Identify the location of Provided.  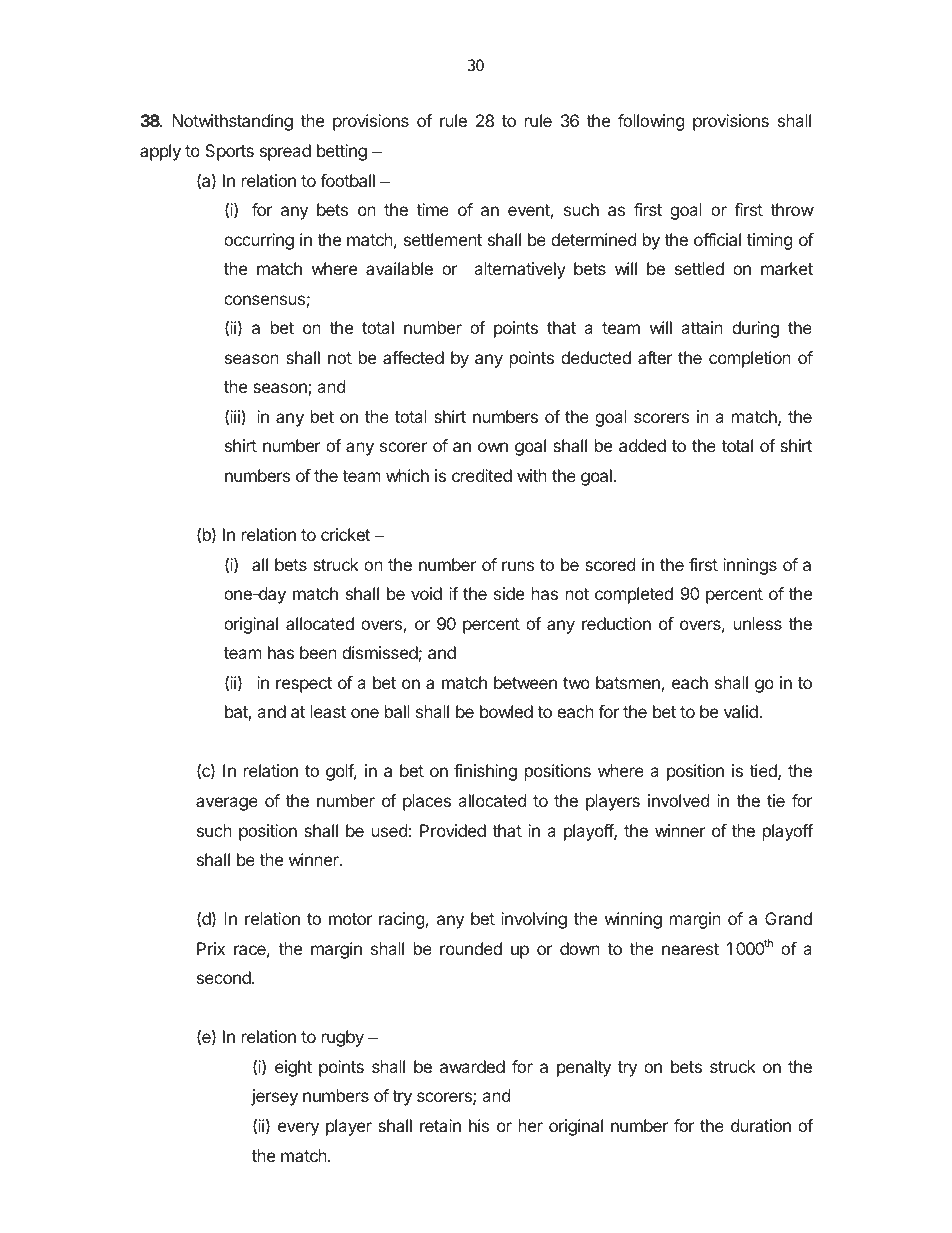
(453, 830).
